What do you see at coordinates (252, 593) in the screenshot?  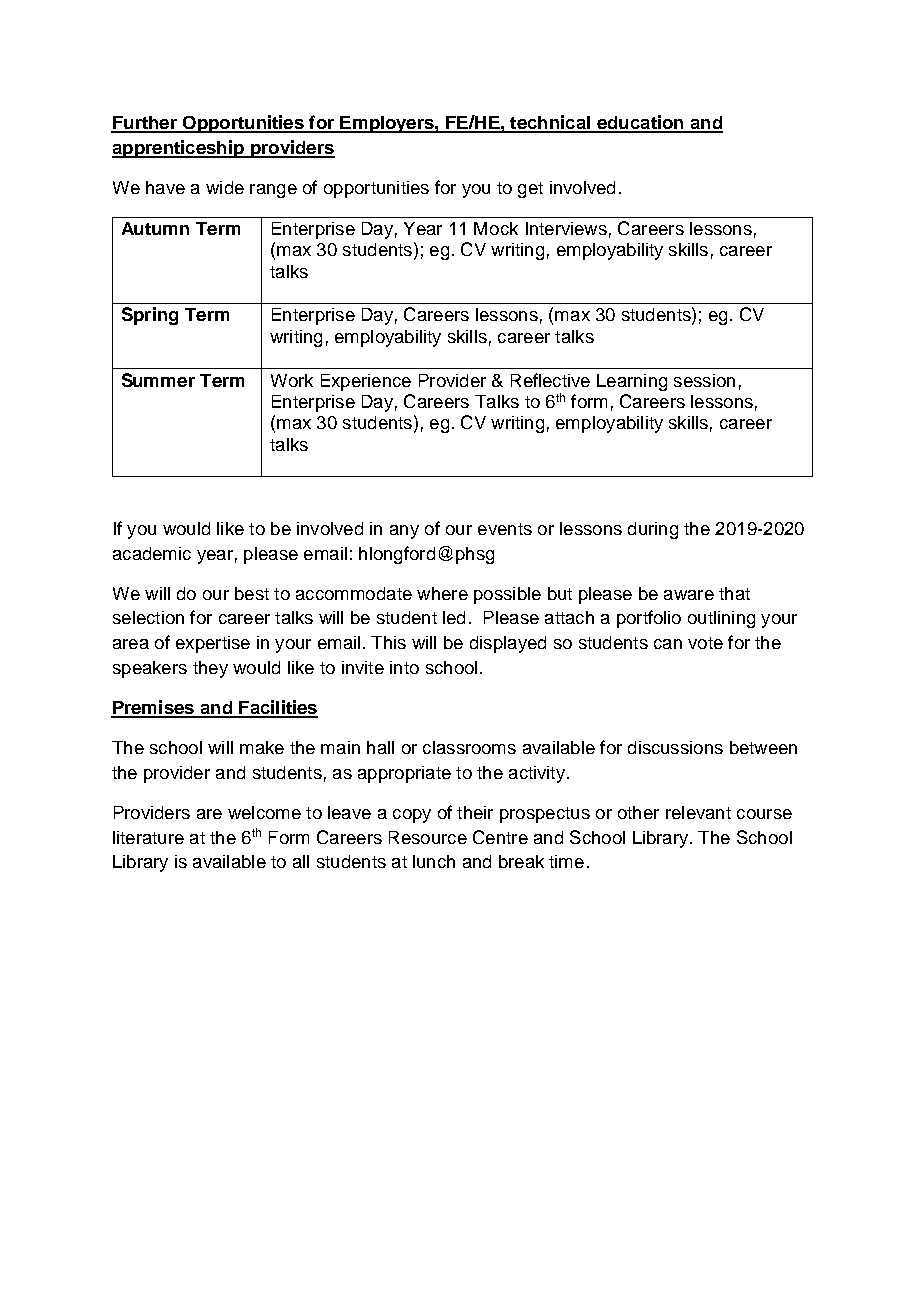 I see `best` at bounding box center [252, 593].
